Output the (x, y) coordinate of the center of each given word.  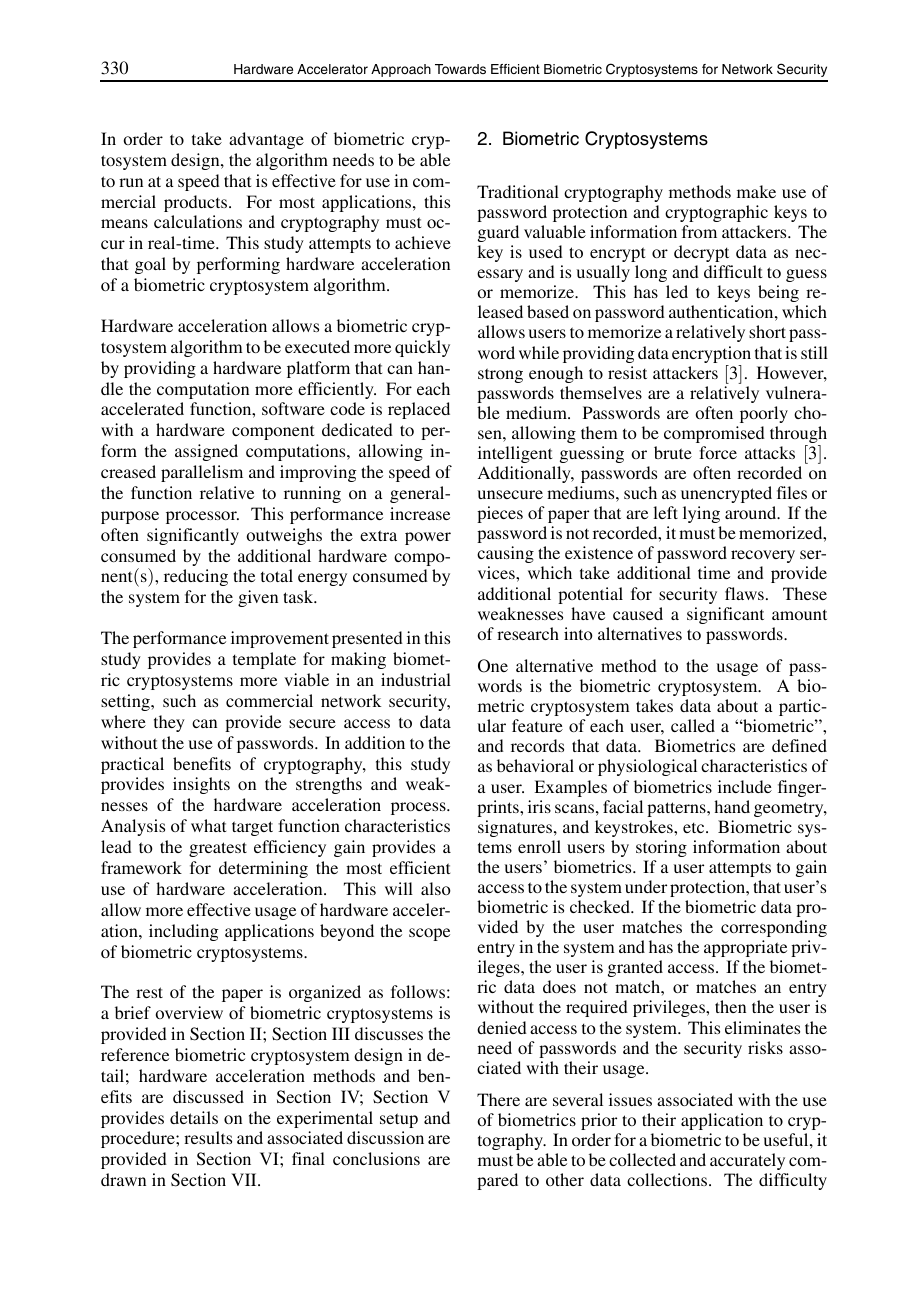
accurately (747, 1161)
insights (201, 785)
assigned (206, 452)
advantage (266, 140)
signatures (515, 828)
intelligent (515, 454)
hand (732, 806)
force (718, 452)
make (756, 191)
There (498, 1099)
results (208, 1137)
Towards (460, 69)
